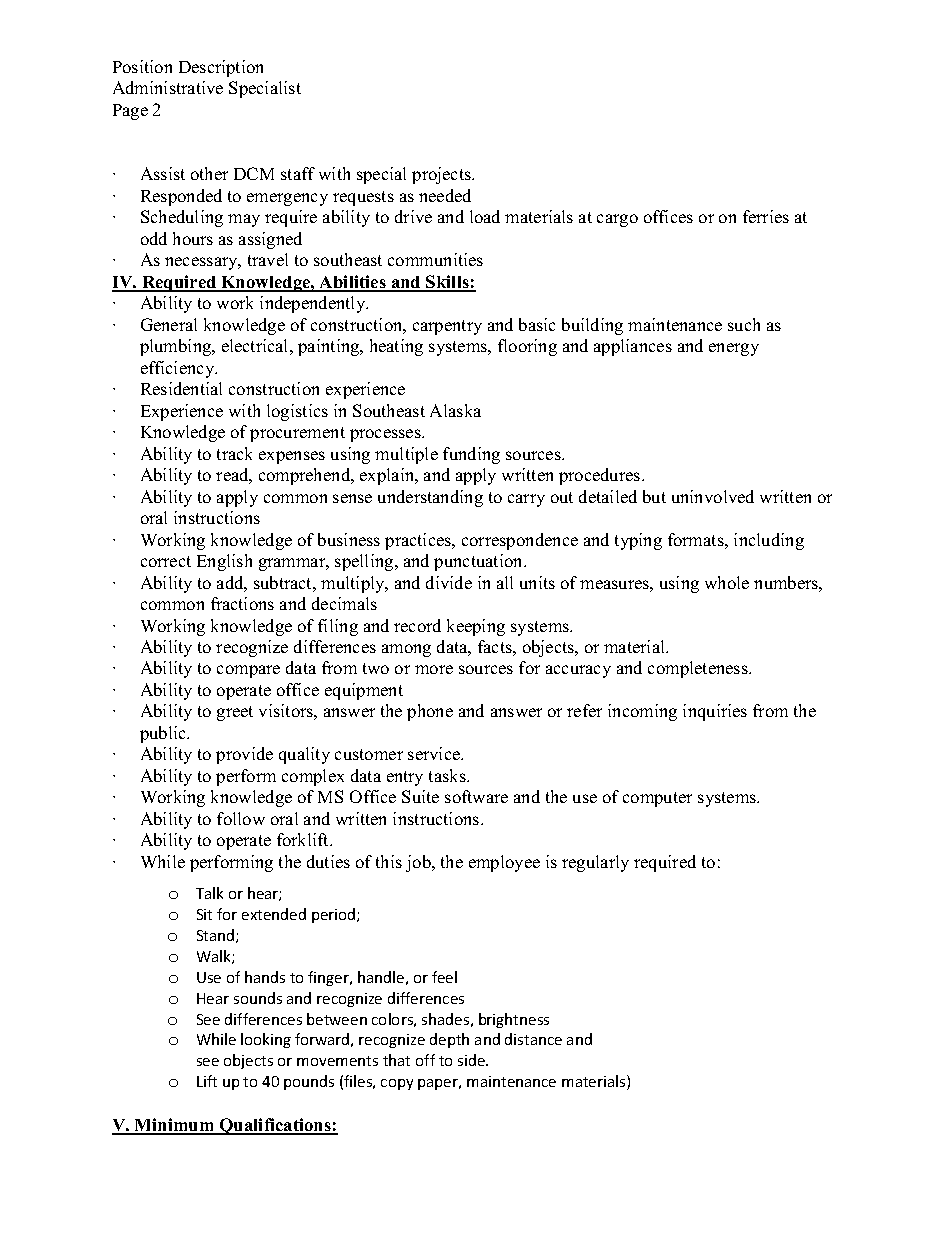 The width and height of the document is (952, 1233). I want to click on ferries, so click(766, 216).
